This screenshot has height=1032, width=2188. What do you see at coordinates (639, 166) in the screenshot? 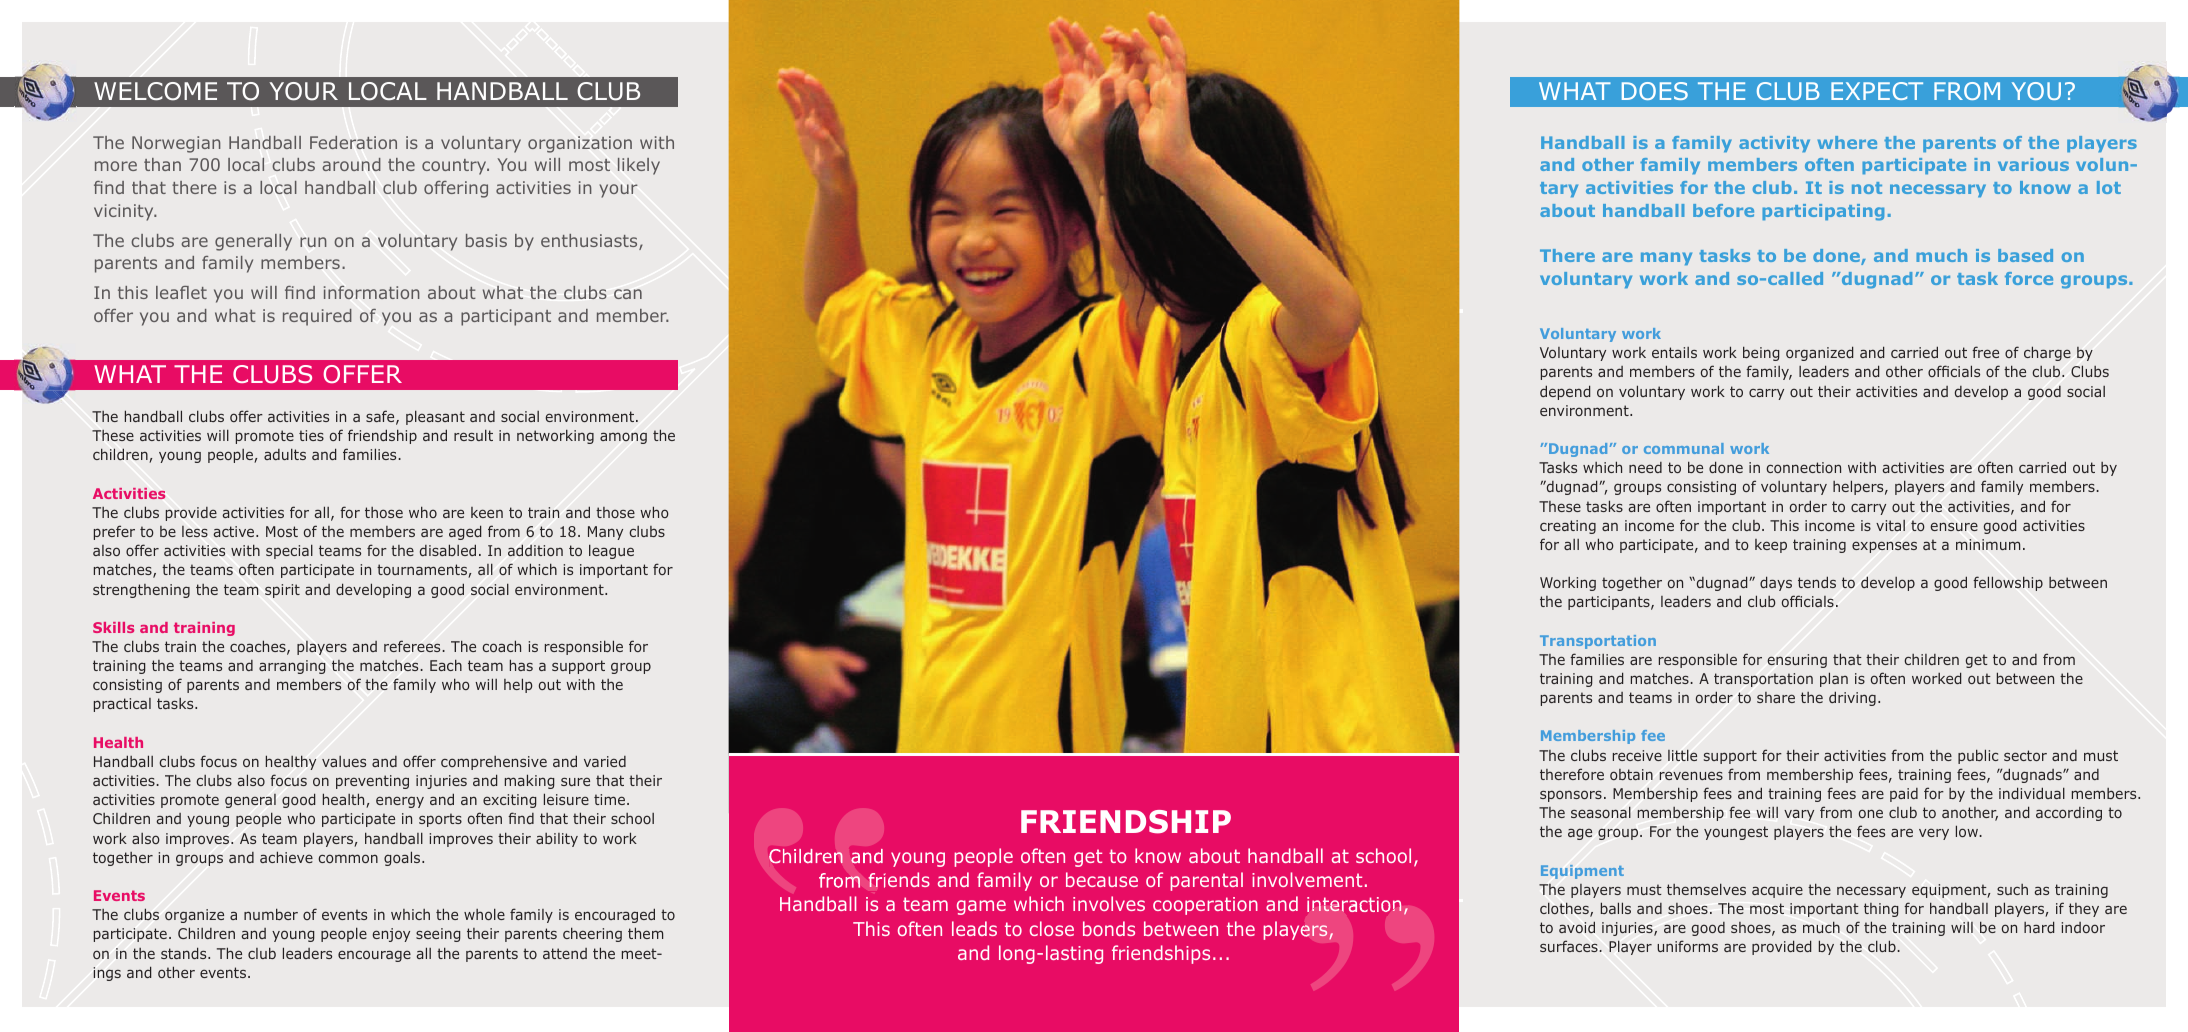
I see `likely` at bounding box center [639, 166].
